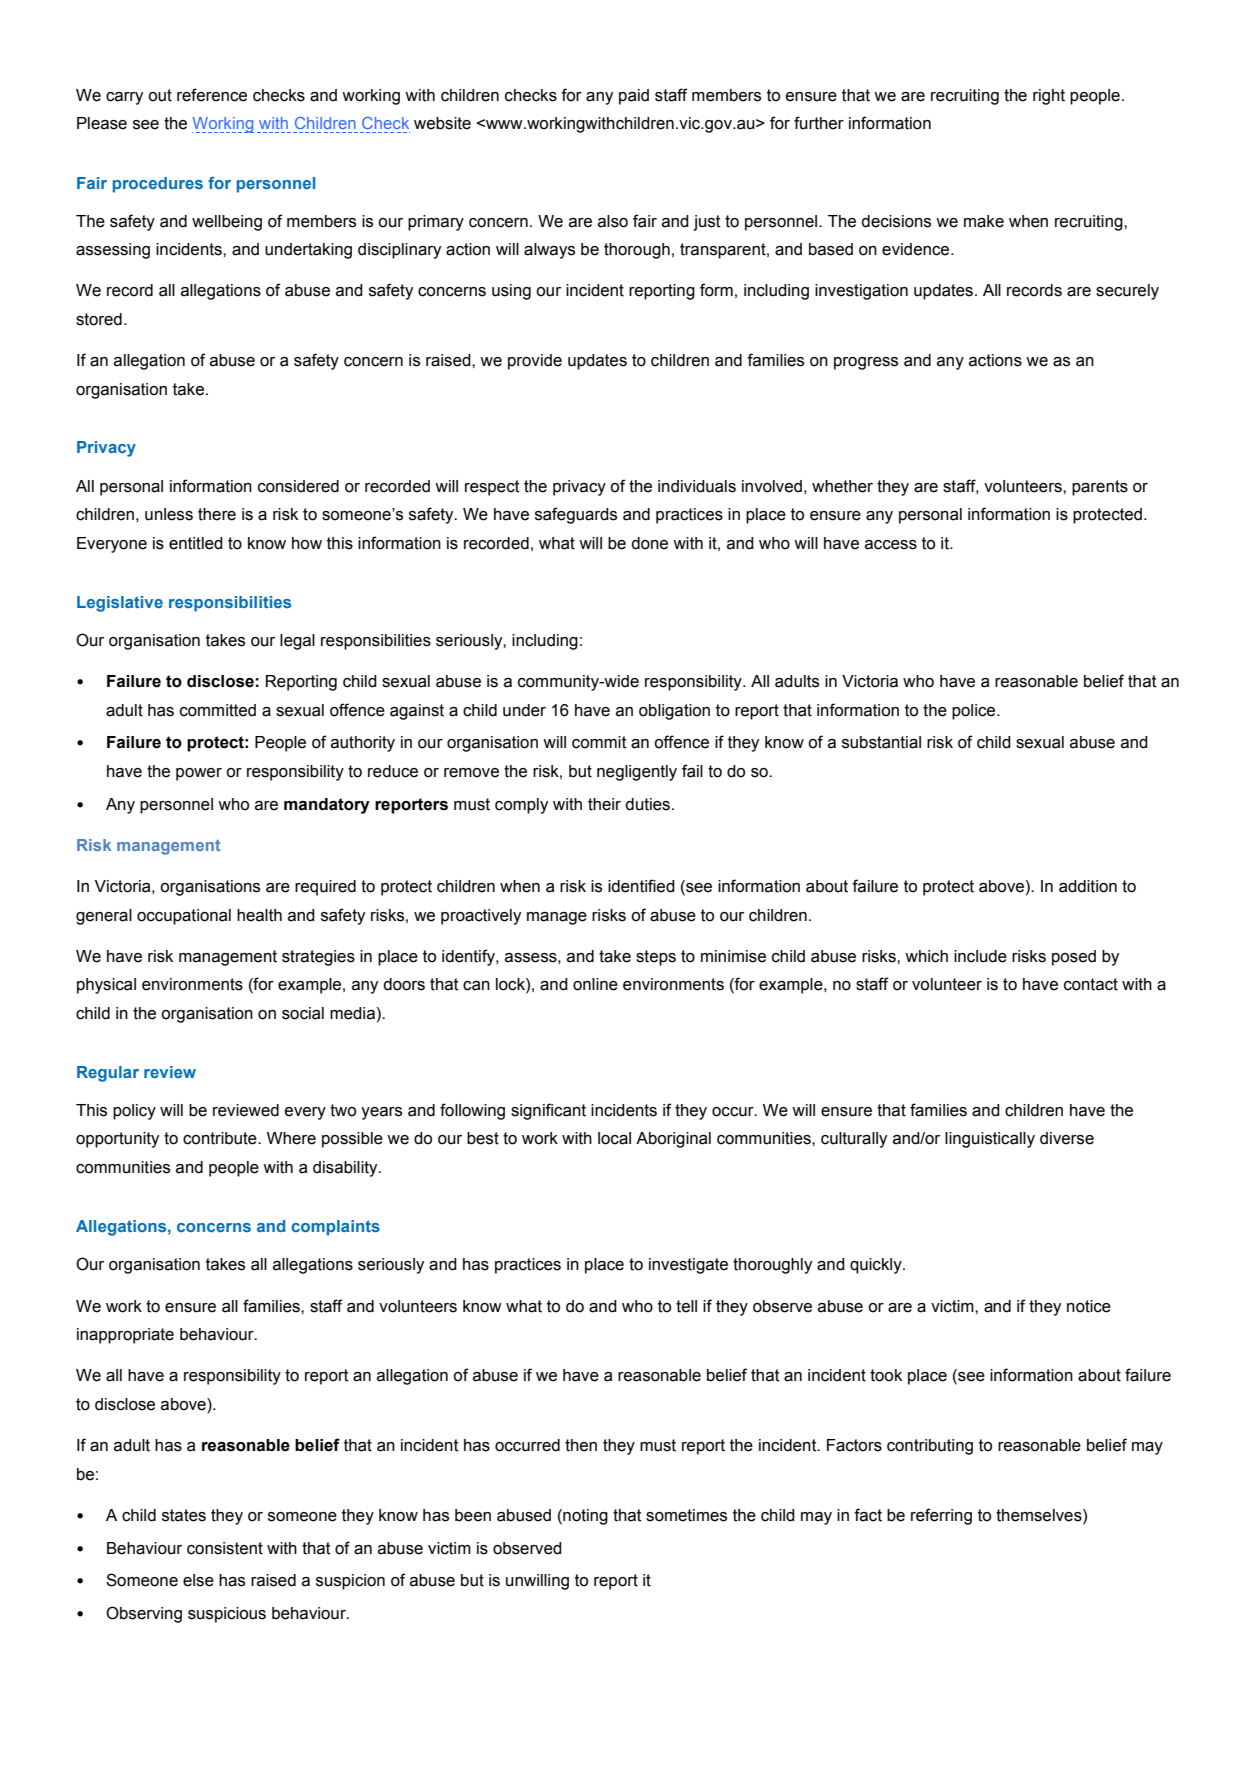 Image resolution: width=1257 pixels, height=1779 pixels. I want to click on paid, so click(634, 97).
